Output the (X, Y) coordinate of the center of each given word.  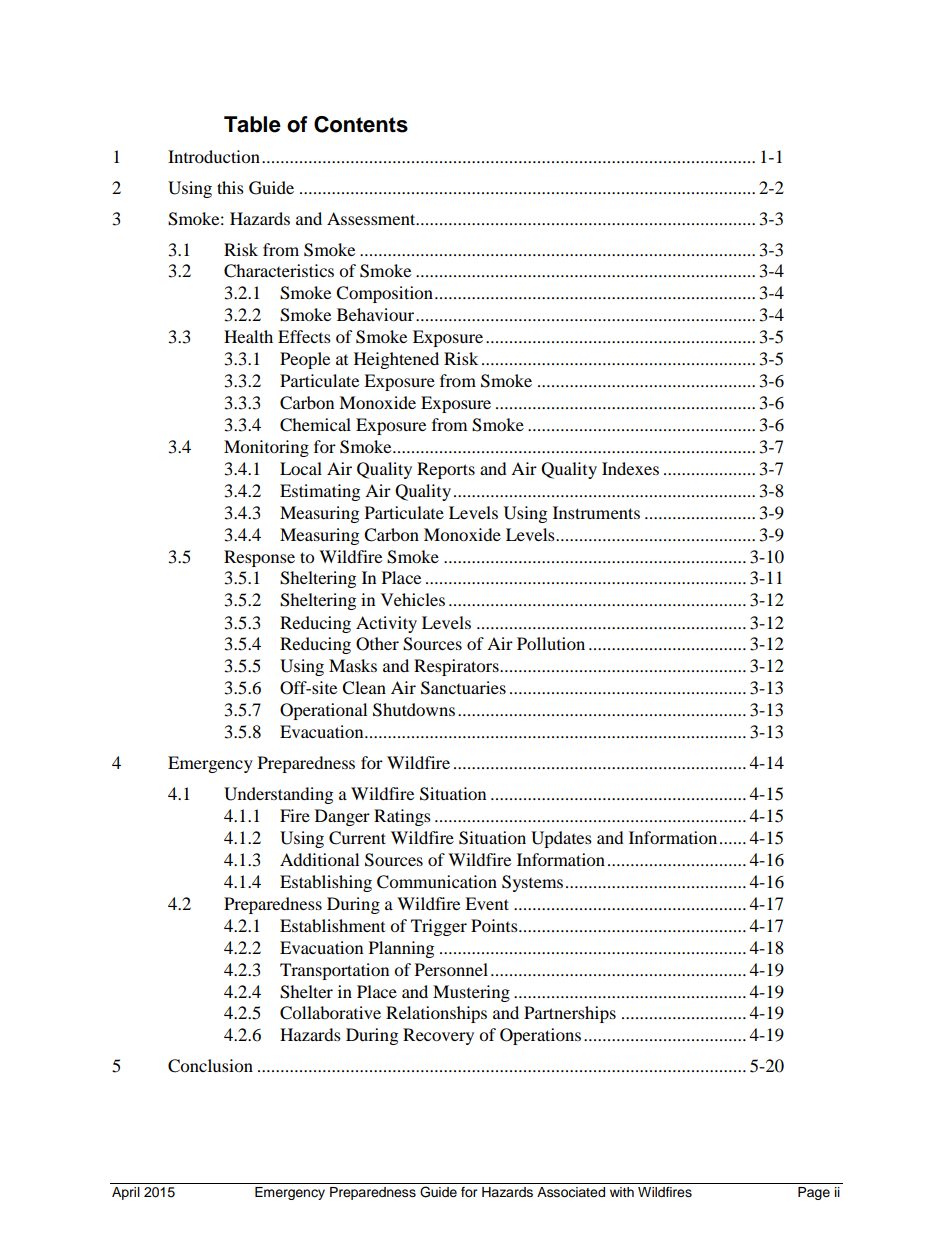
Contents (361, 124)
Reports (446, 470)
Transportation (334, 971)
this (230, 187)
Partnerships (570, 1014)
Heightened (396, 360)
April (126, 1193)
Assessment (372, 218)
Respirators (457, 667)
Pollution (551, 643)
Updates (561, 839)
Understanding (278, 795)
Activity (386, 624)
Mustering (471, 993)
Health (248, 336)
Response (259, 558)
